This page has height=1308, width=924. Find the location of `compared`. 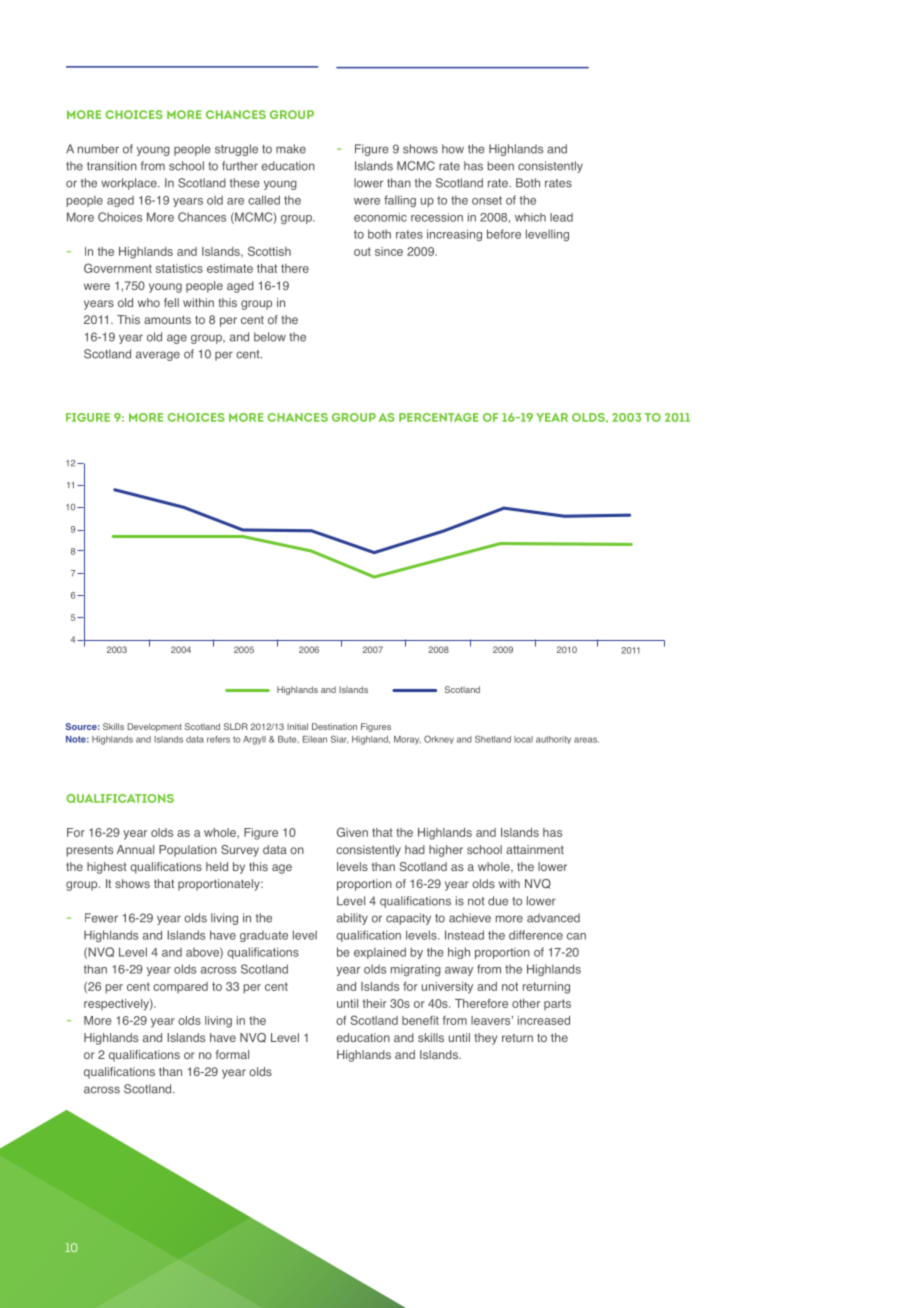

compared is located at coordinates (180, 987).
